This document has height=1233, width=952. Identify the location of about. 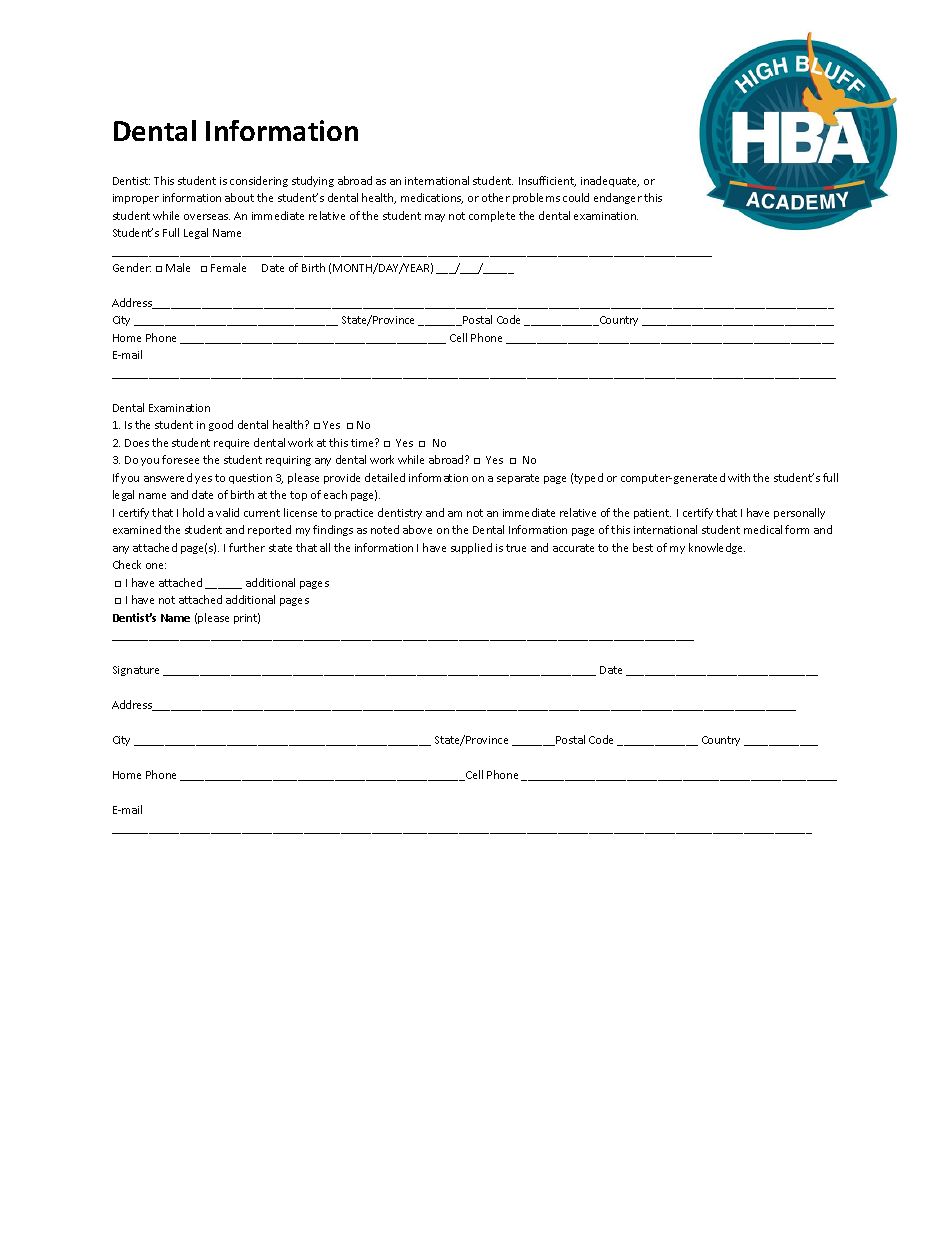
(239, 197).
